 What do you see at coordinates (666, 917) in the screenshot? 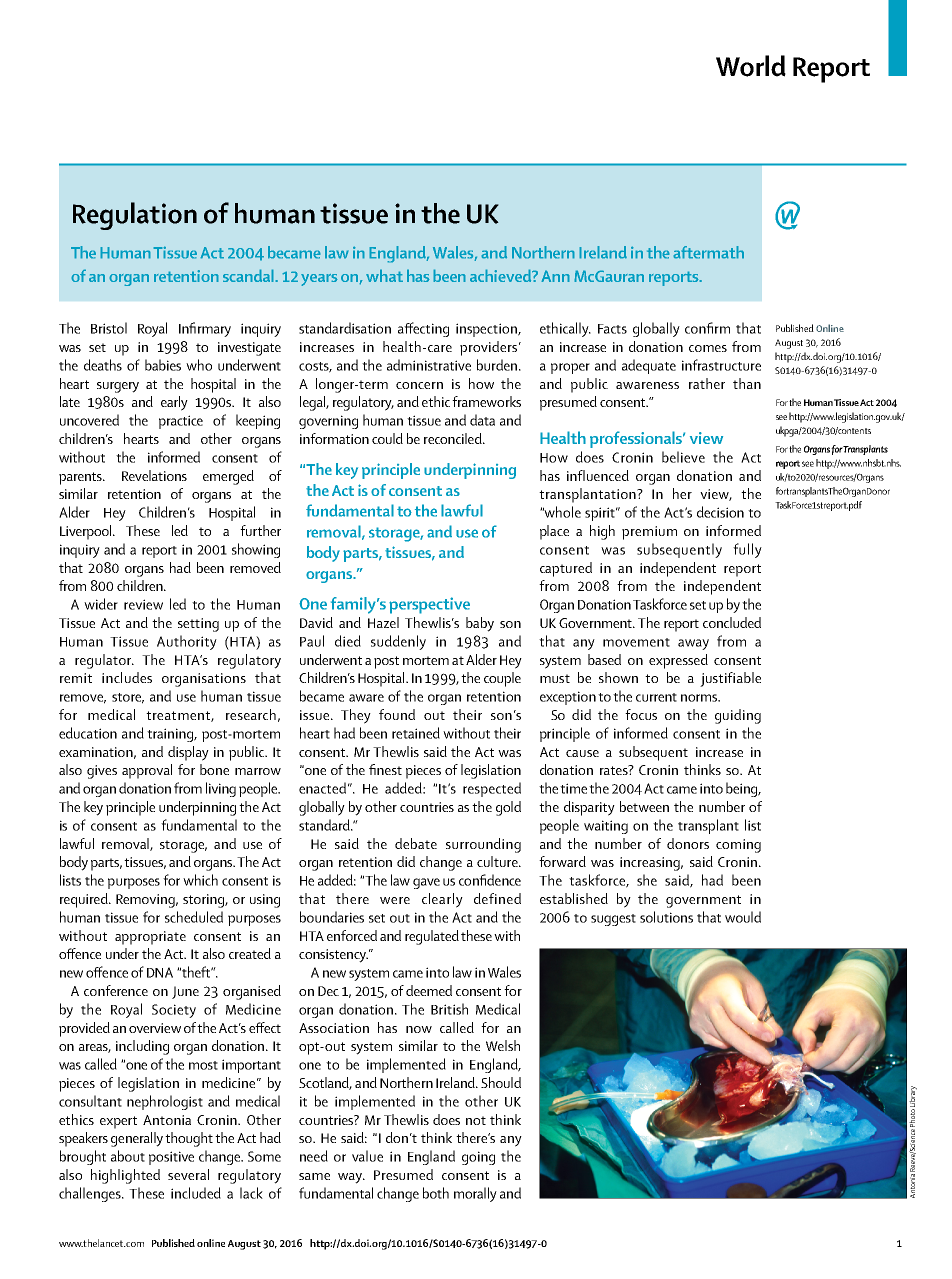
I see `solutions` at bounding box center [666, 917].
